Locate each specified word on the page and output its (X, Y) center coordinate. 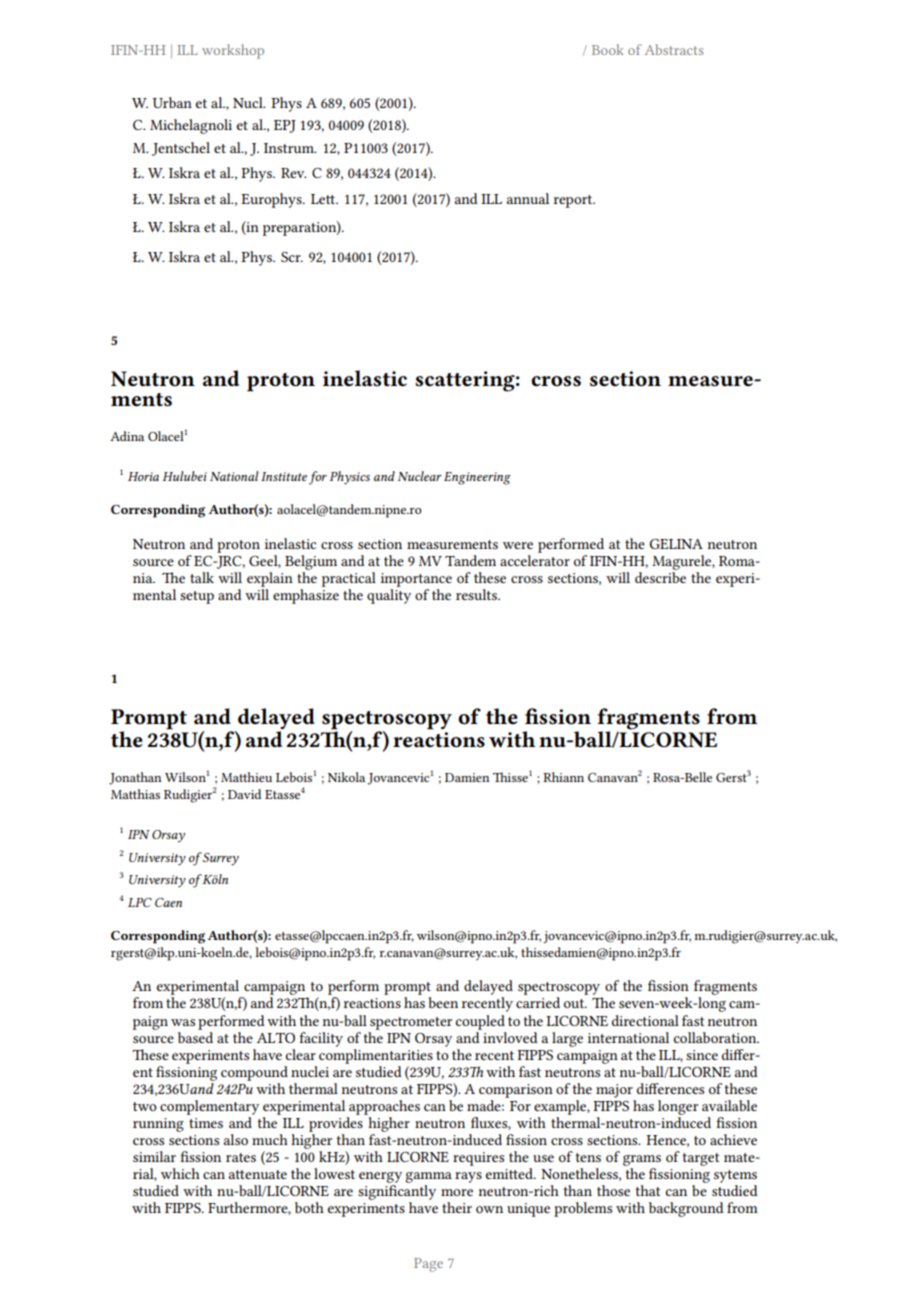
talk (202, 577)
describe (660, 576)
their (457, 1207)
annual (528, 198)
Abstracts (674, 49)
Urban (172, 102)
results (477, 594)
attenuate (258, 1174)
